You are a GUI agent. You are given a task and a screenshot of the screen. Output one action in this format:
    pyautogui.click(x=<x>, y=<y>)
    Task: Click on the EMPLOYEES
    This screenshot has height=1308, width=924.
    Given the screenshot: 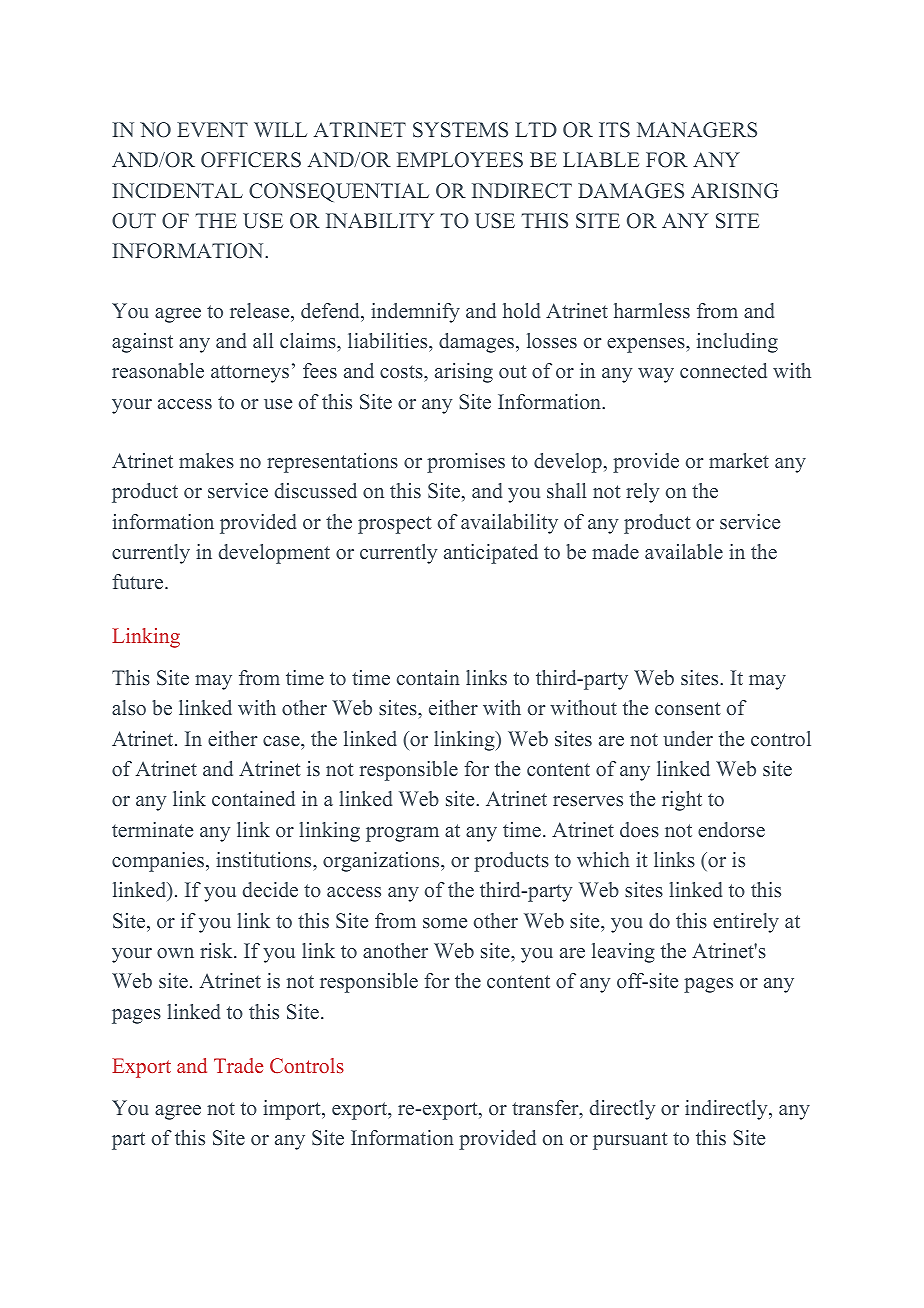 What is the action you would take?
    pyautogui.click(x=460, y=160)
